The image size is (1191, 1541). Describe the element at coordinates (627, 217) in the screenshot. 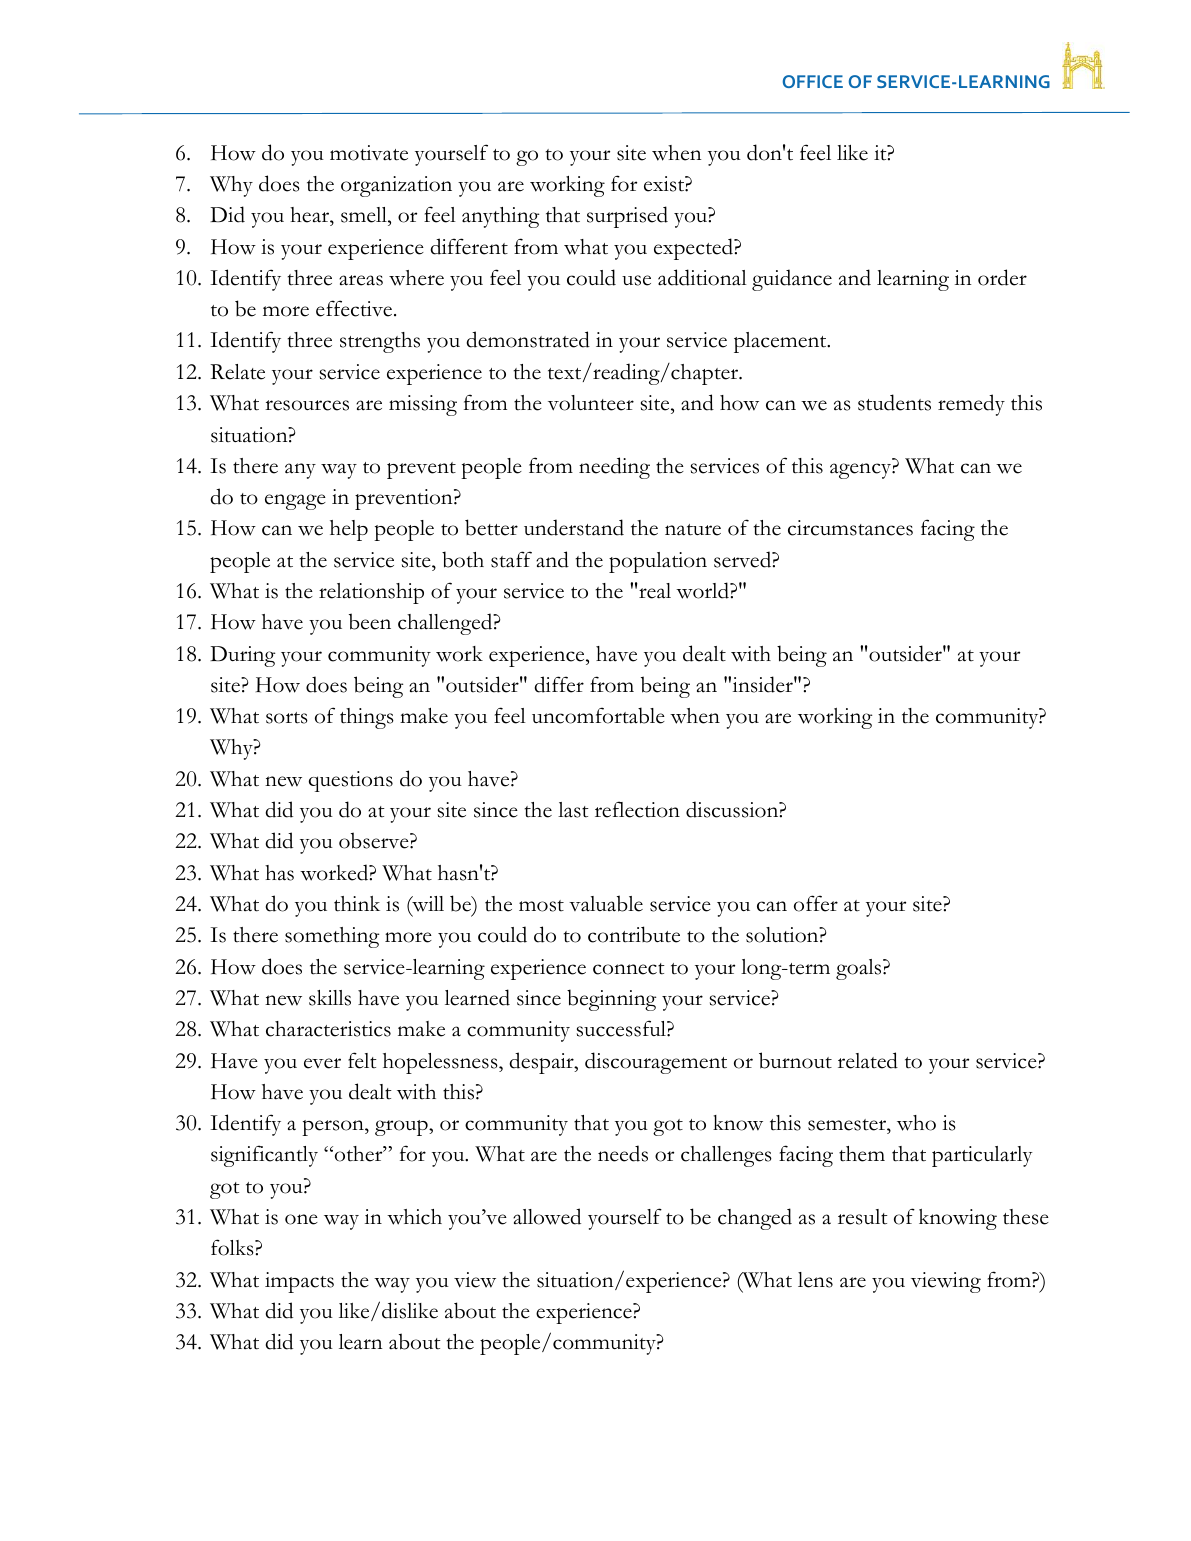

I see `surprised` at that location.
